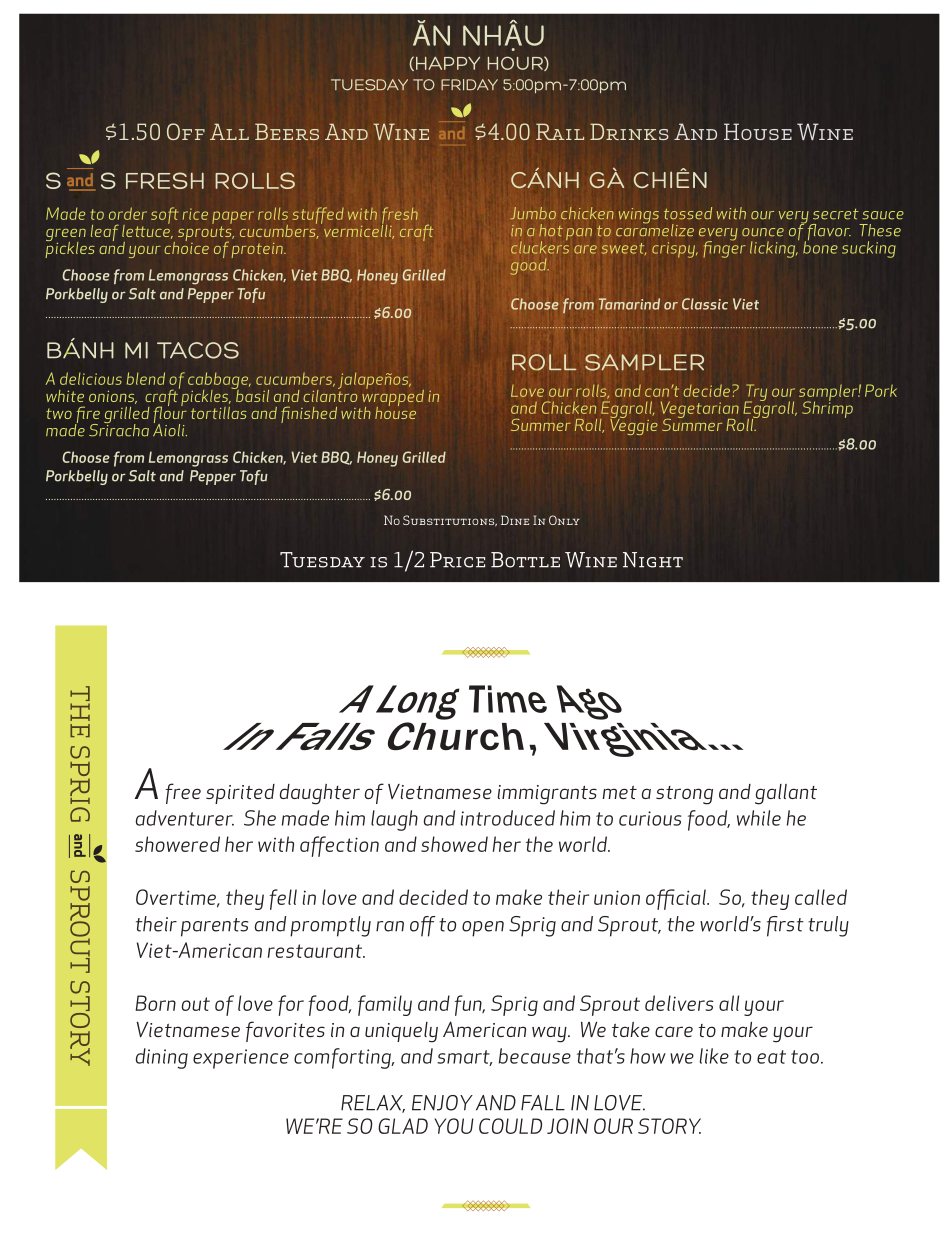 The image size is (952, 1233). Describe the element at coordinates (162, 1058) in the screenshot. I see `dining` at that location.
